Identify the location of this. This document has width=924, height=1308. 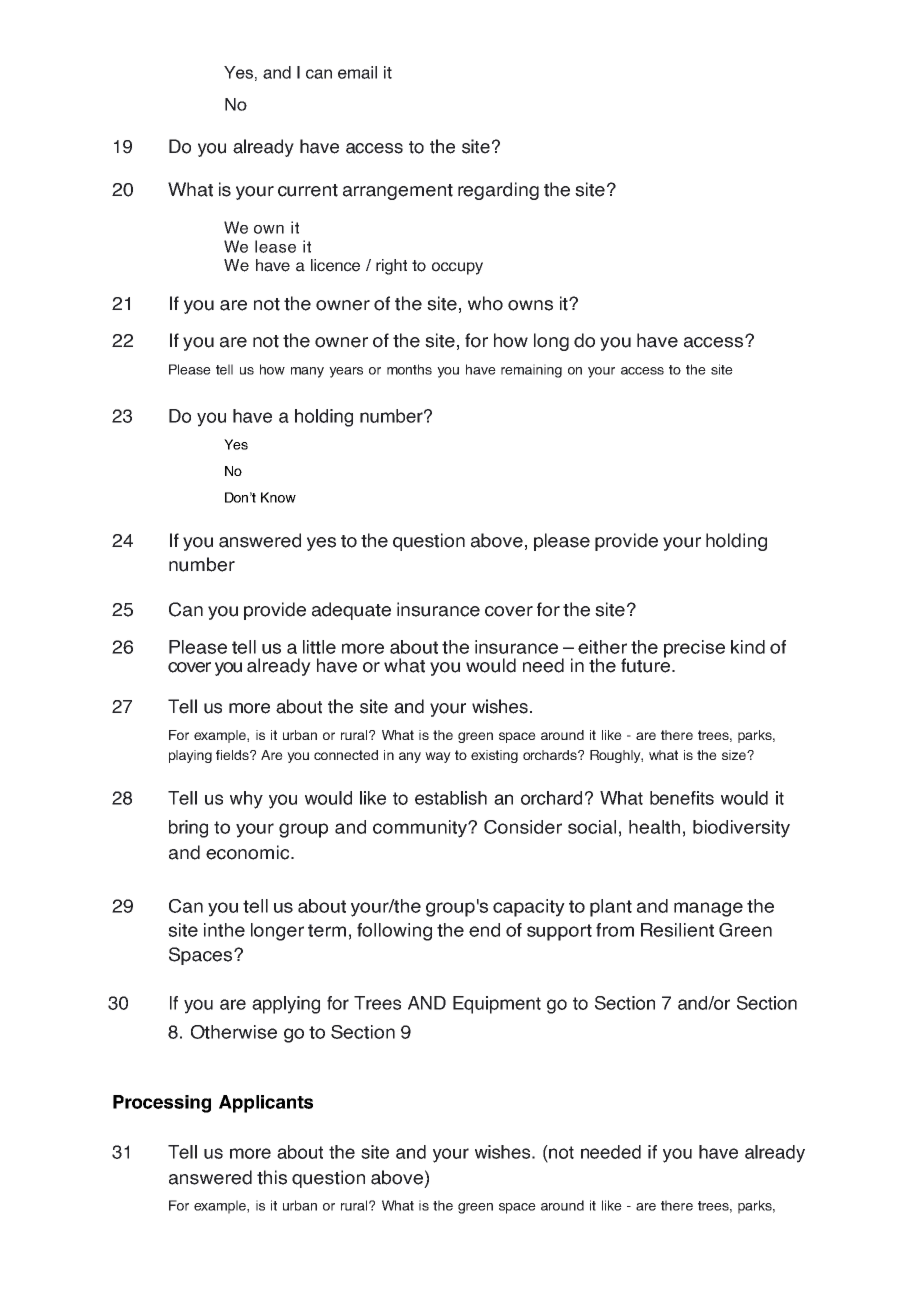
(272, 1177).
